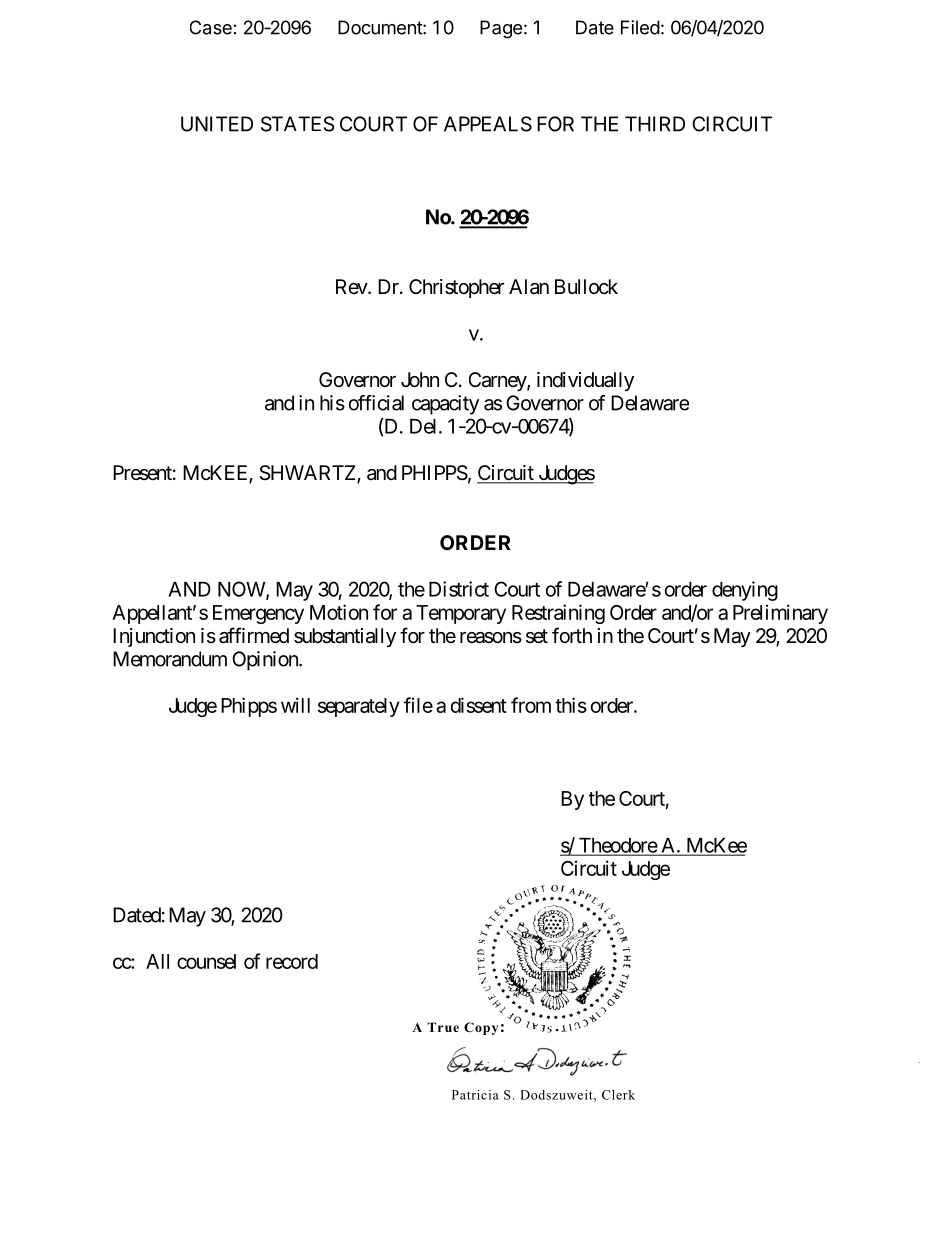  Describe the element at coordinates (445, 405) in the screenshot. I see `capacity` at that location.
